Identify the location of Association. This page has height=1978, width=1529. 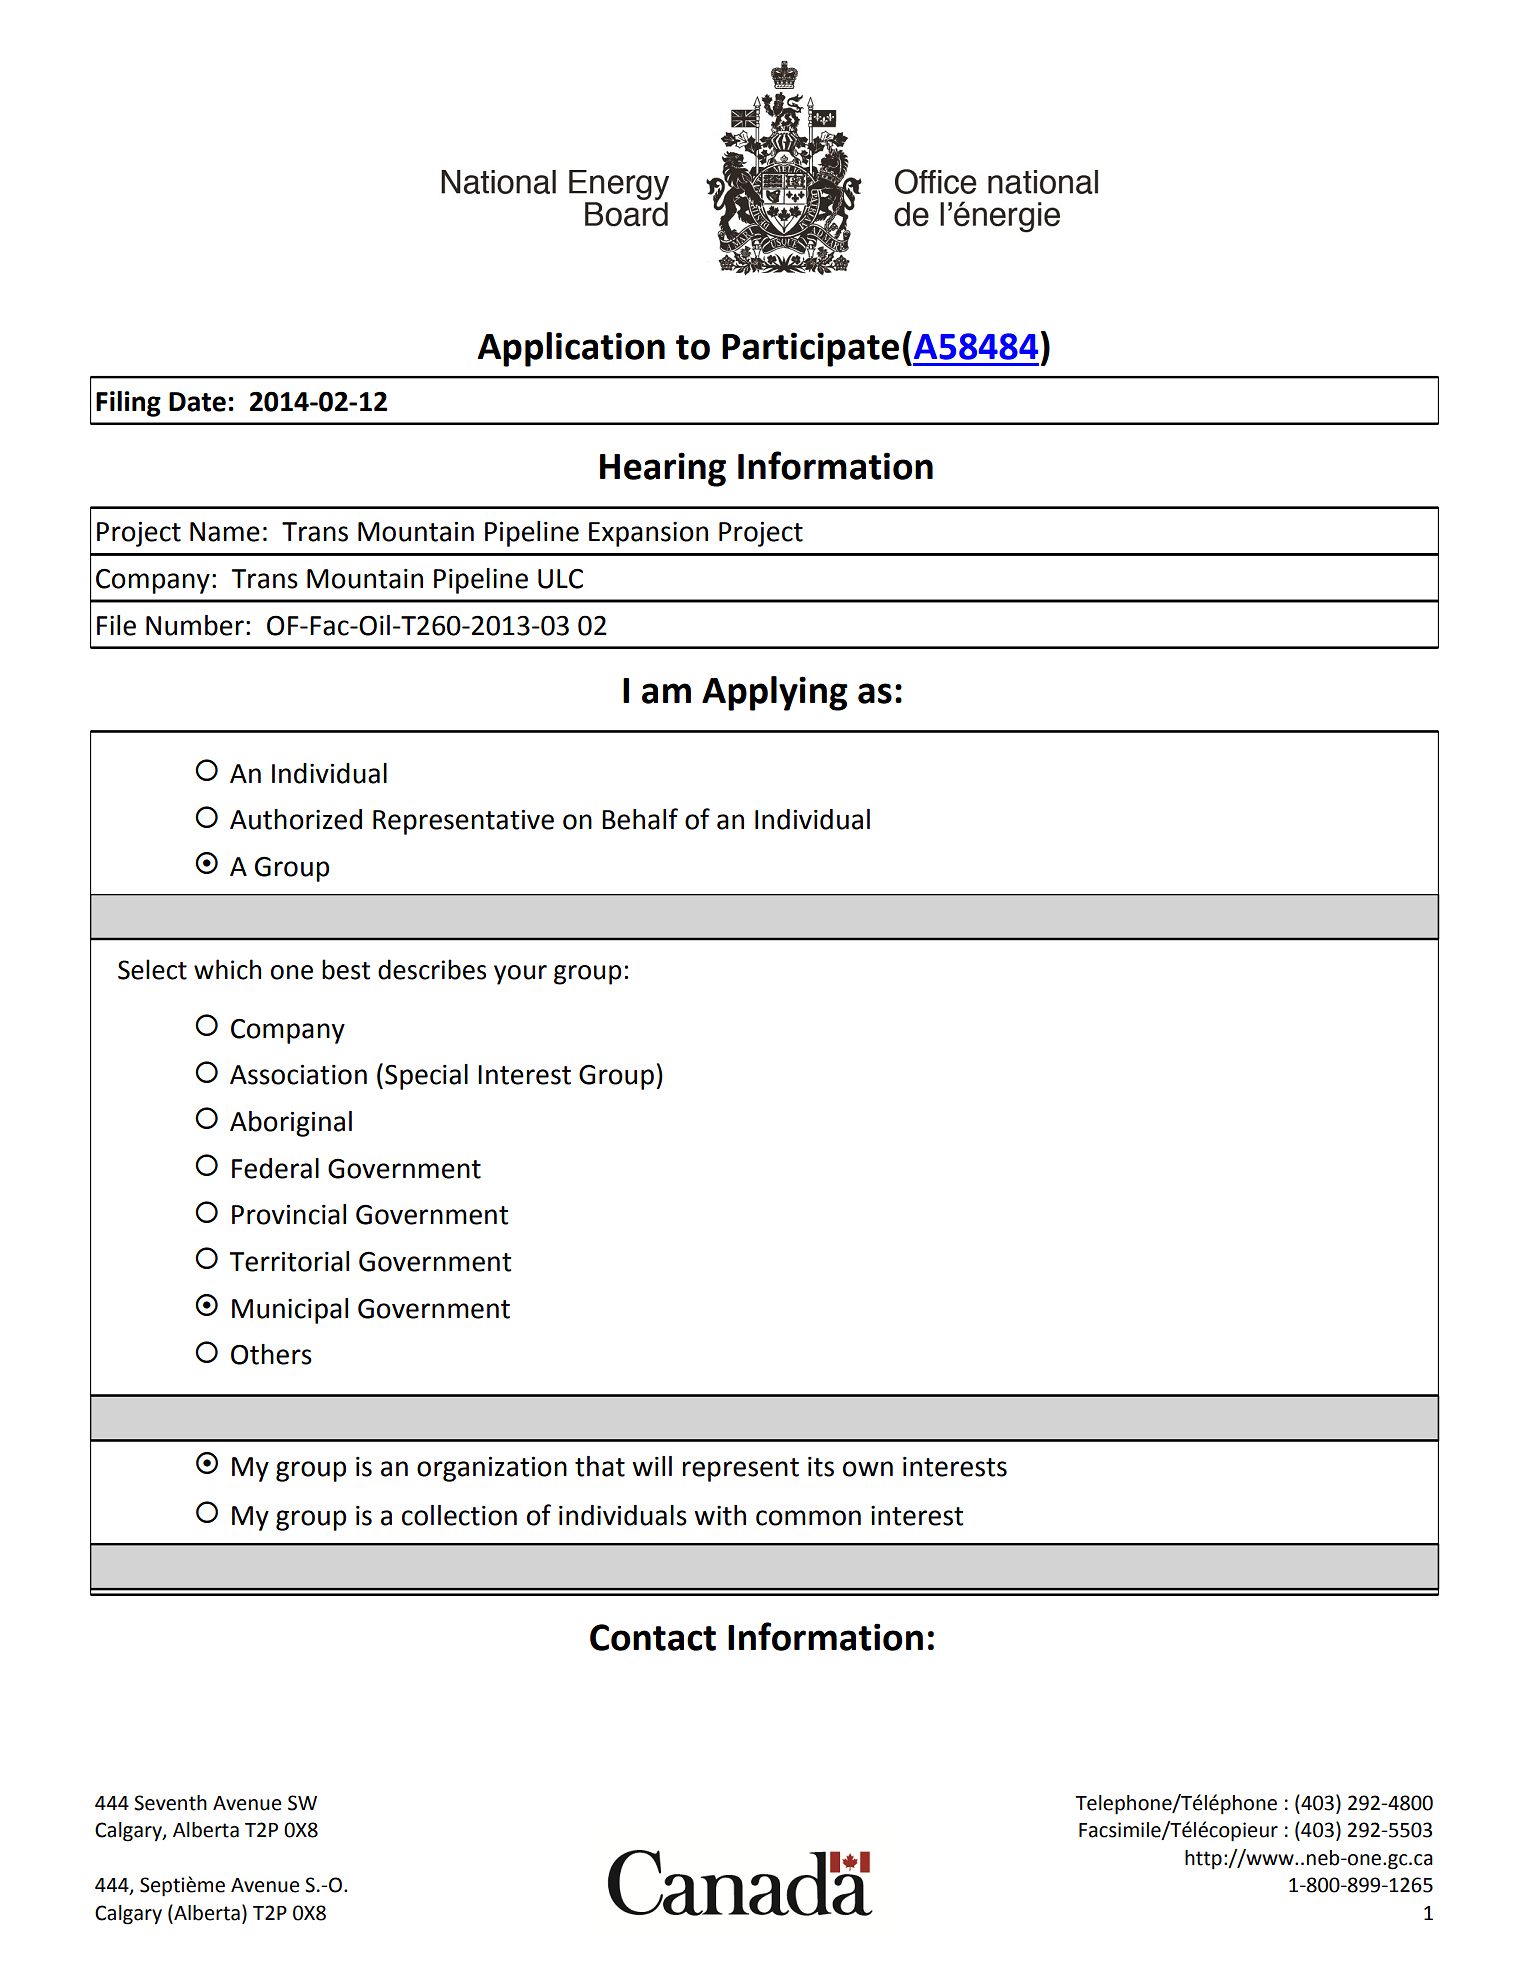
(298, 1074).
